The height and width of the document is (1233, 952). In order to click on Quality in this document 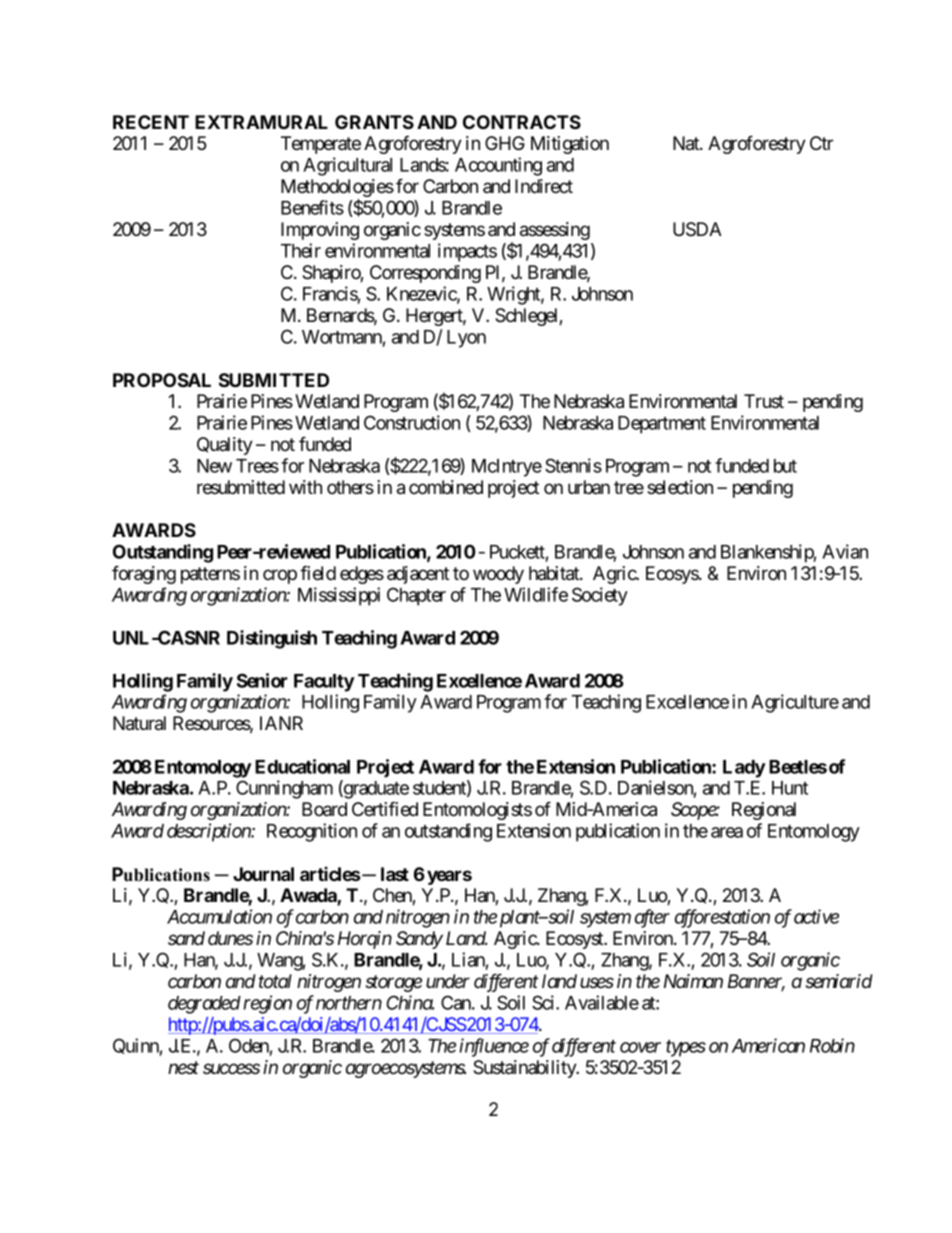, I will do `click(225, 446)`.
